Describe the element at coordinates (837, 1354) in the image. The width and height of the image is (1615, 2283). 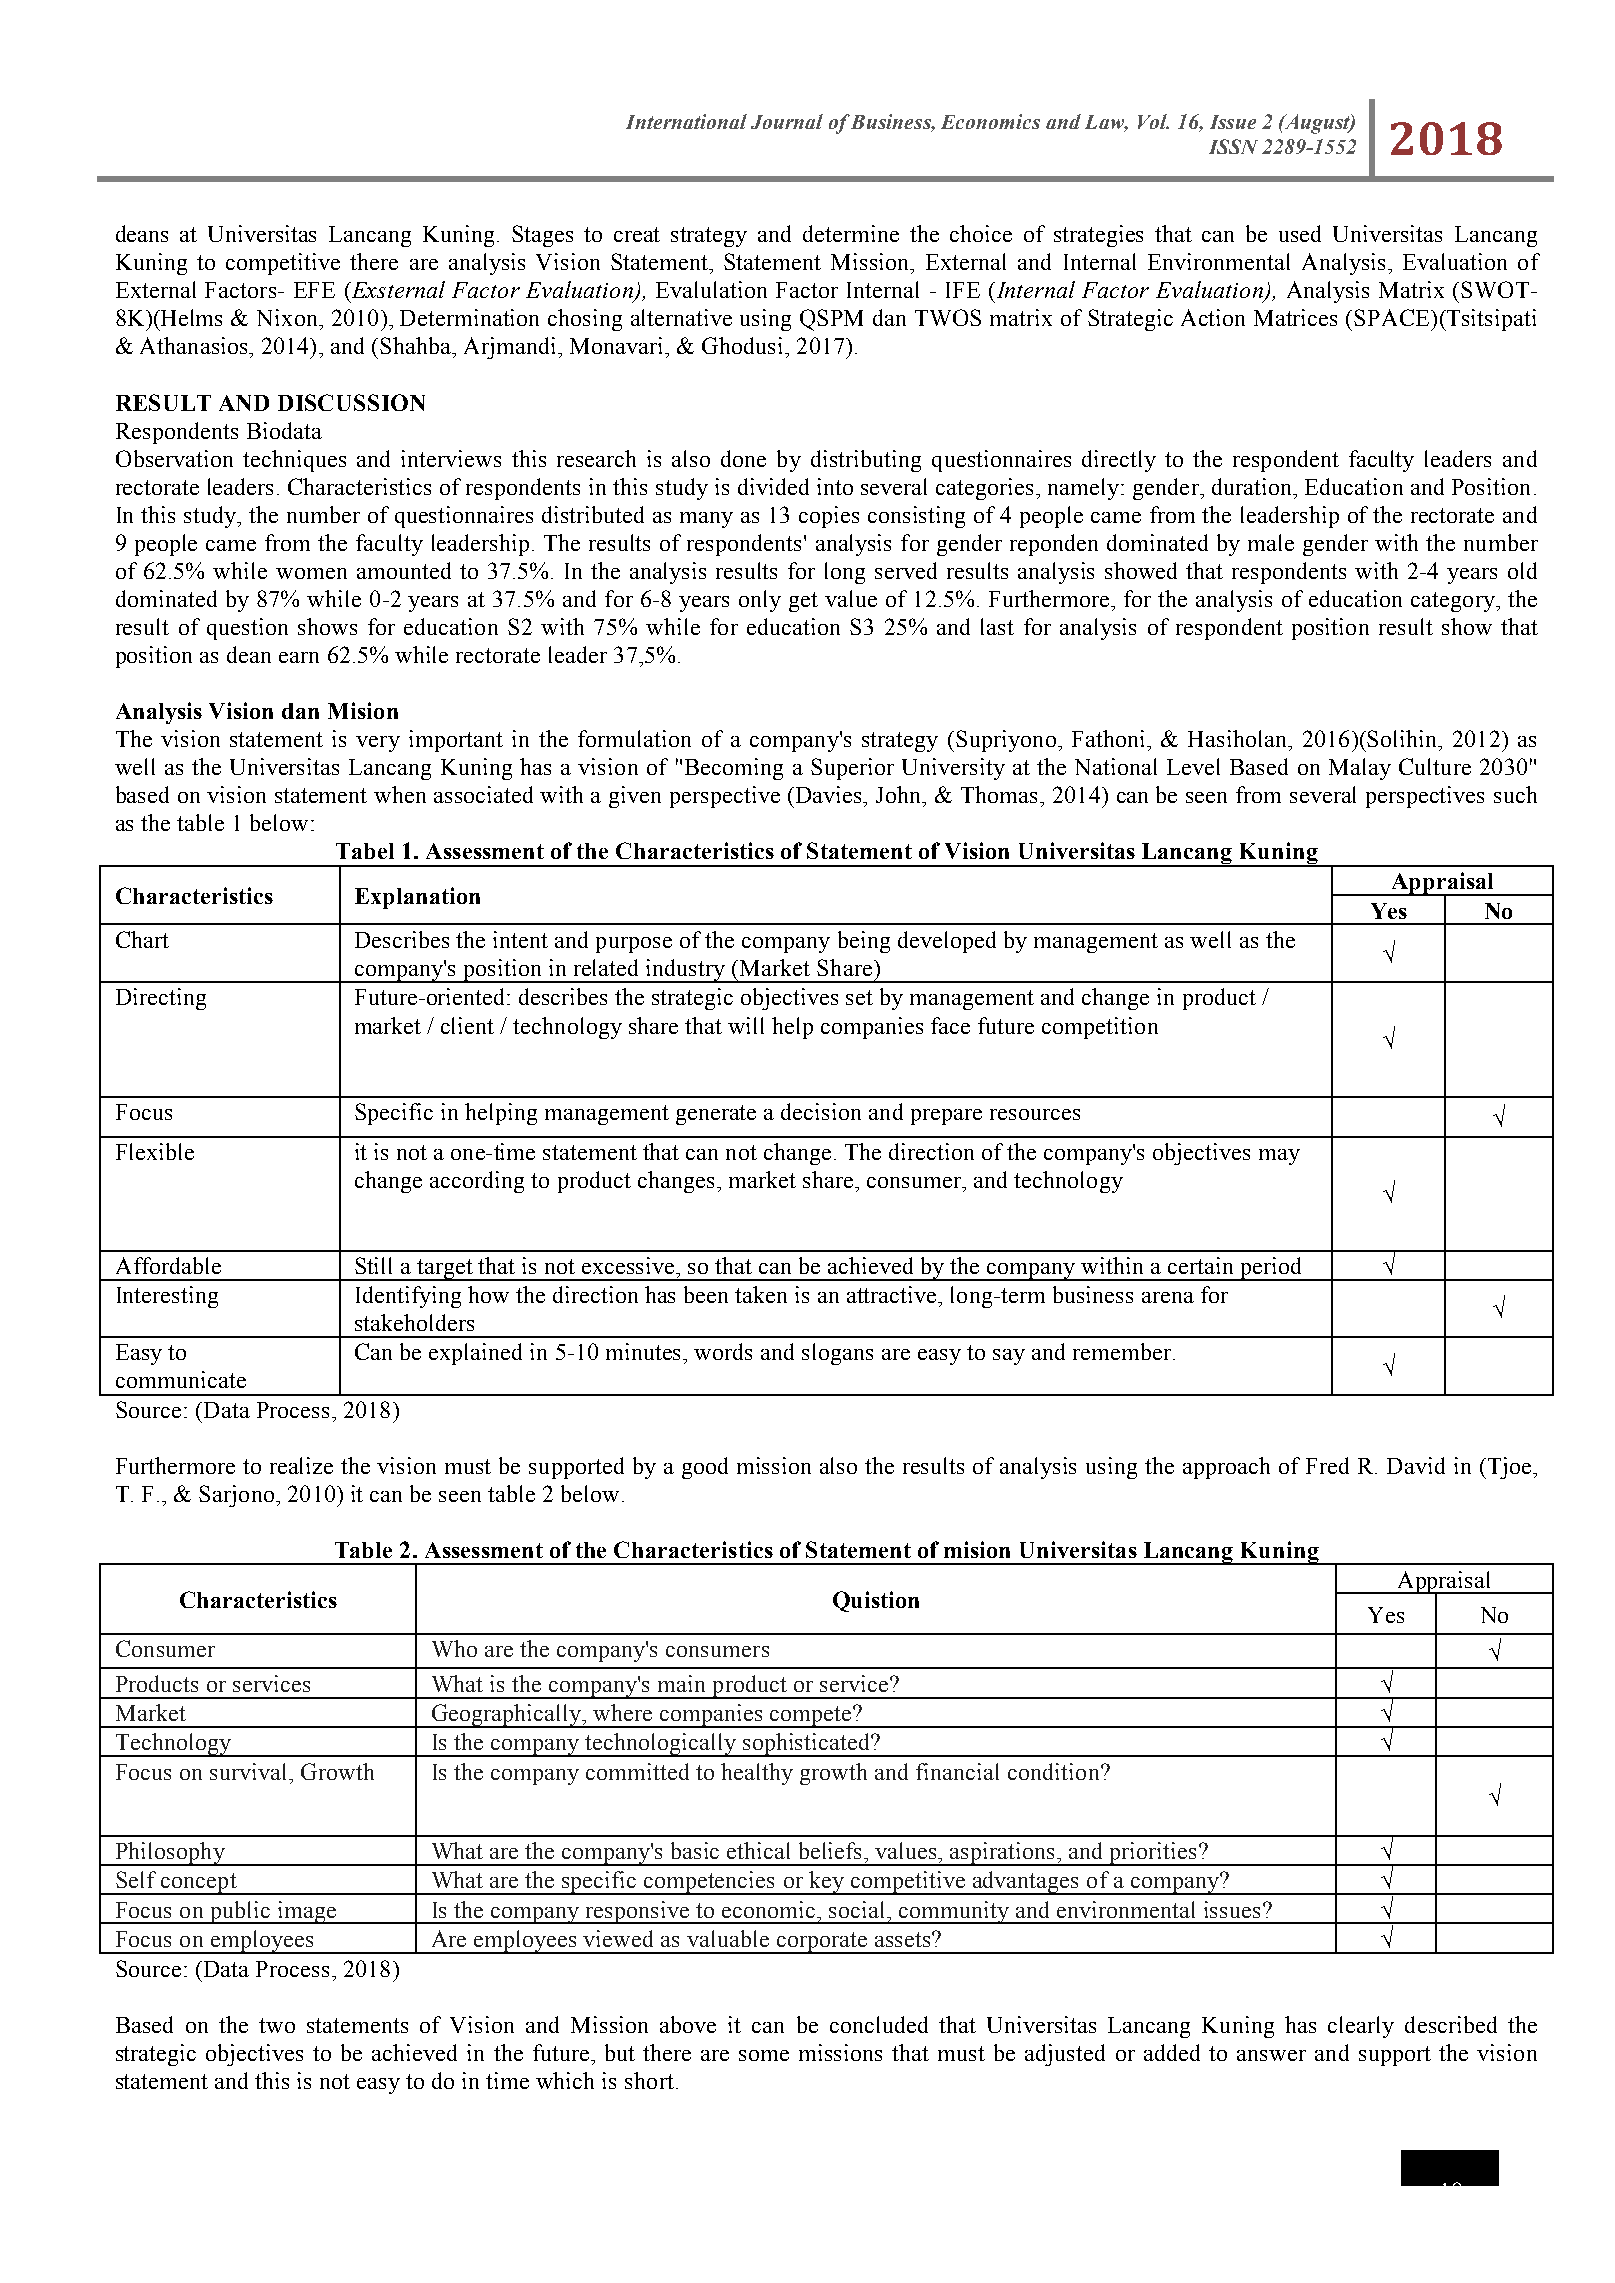
I see `slogans` at that location.
